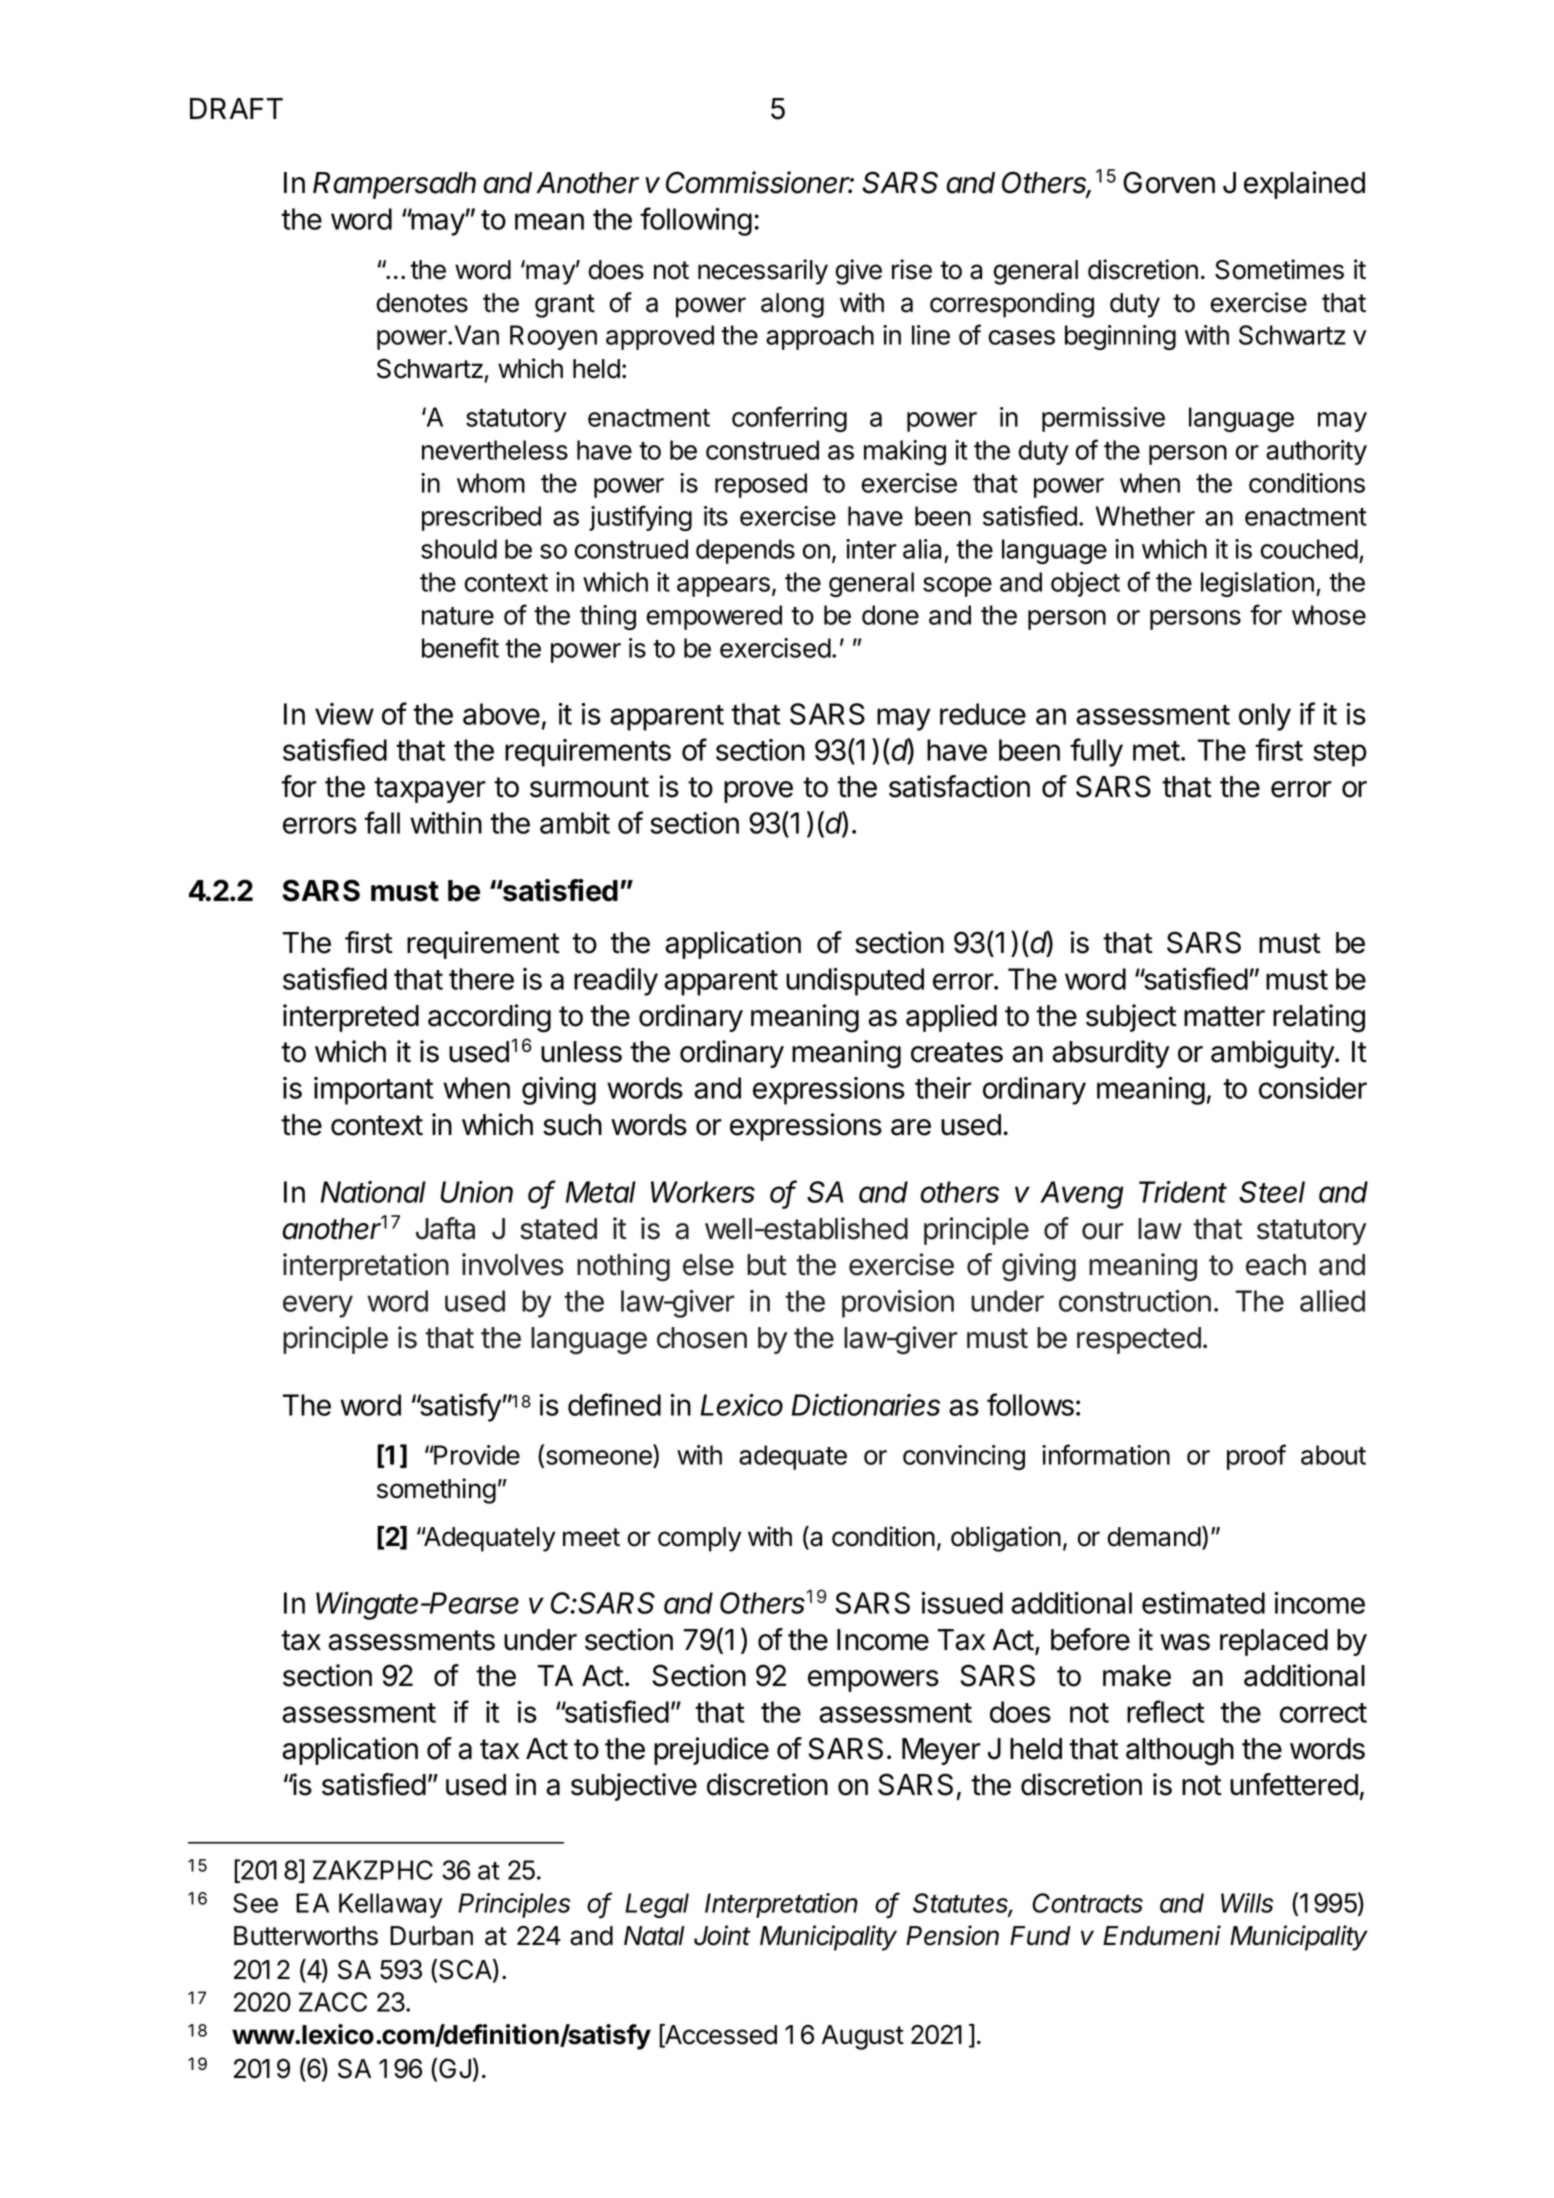 The width and height of the image is (1554, 2198). Describe the element at coordinates (591, 1537) in the image. I see `meet` at that location.
